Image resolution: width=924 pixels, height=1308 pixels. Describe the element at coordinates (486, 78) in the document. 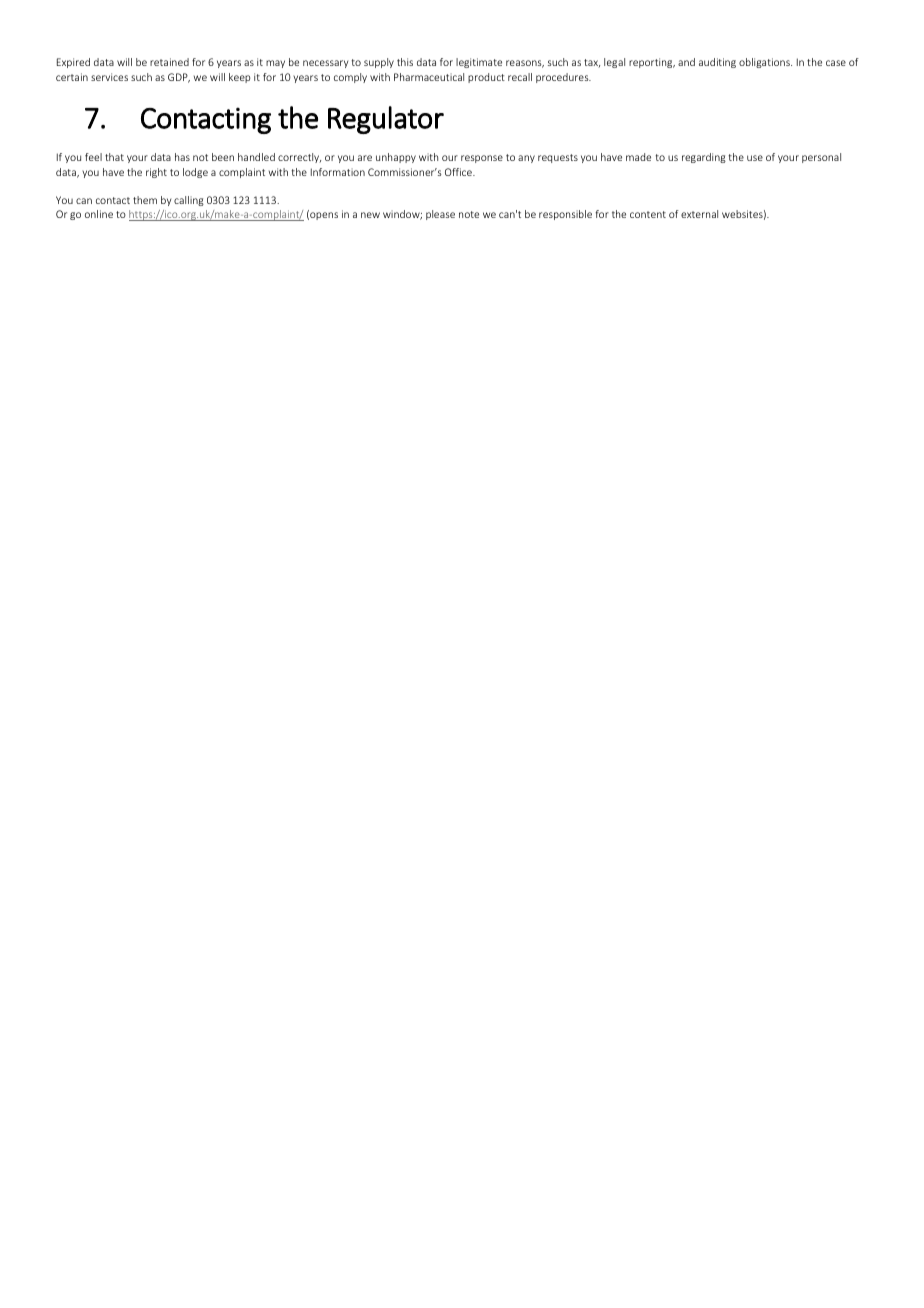

I see `product` at that location.
